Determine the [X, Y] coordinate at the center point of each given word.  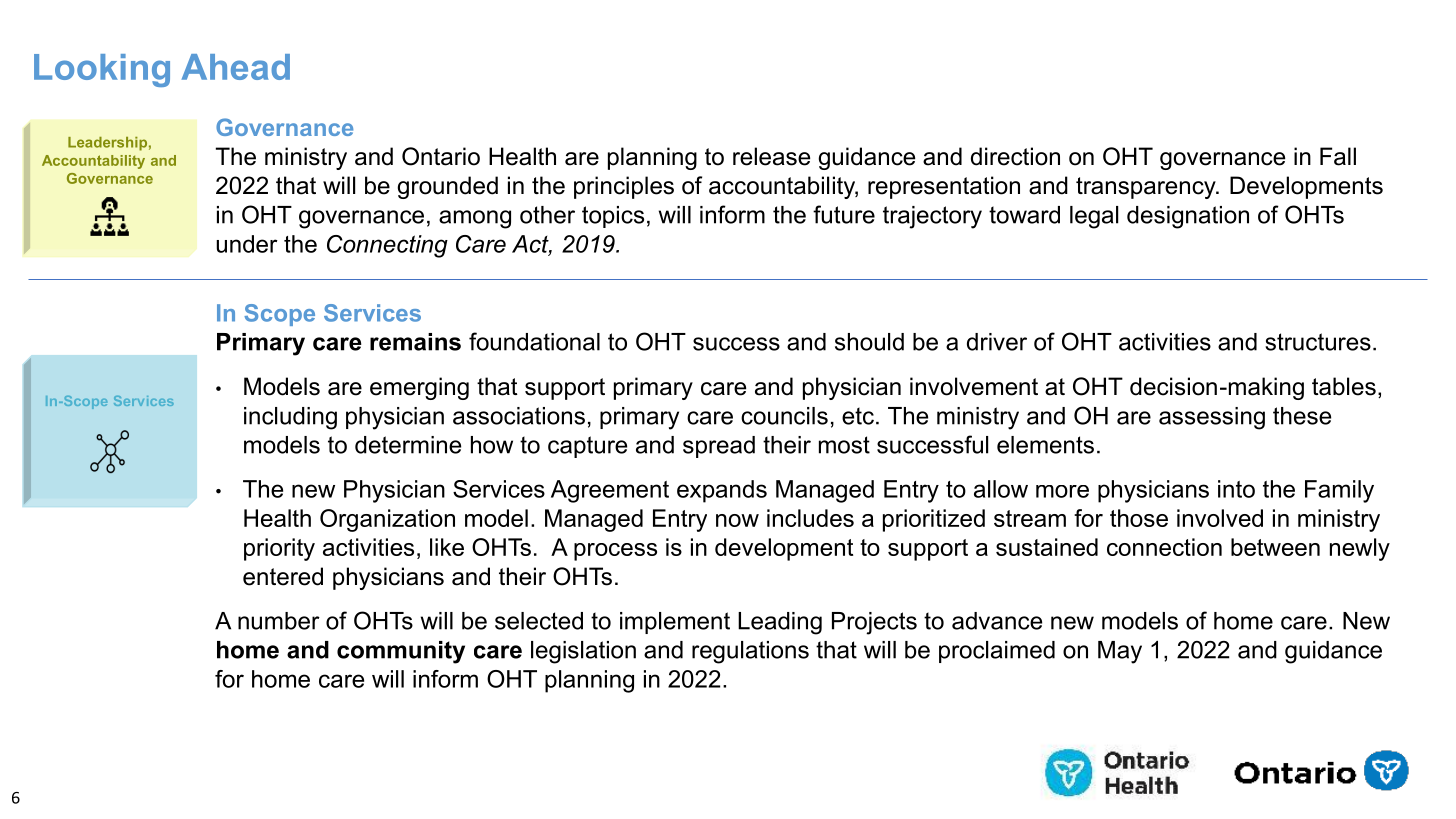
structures [1318, 342]
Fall [1338, 156]
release [771, 156]
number [279, 621]
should [869, 342]
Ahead [236, 67]
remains [415, 342]
